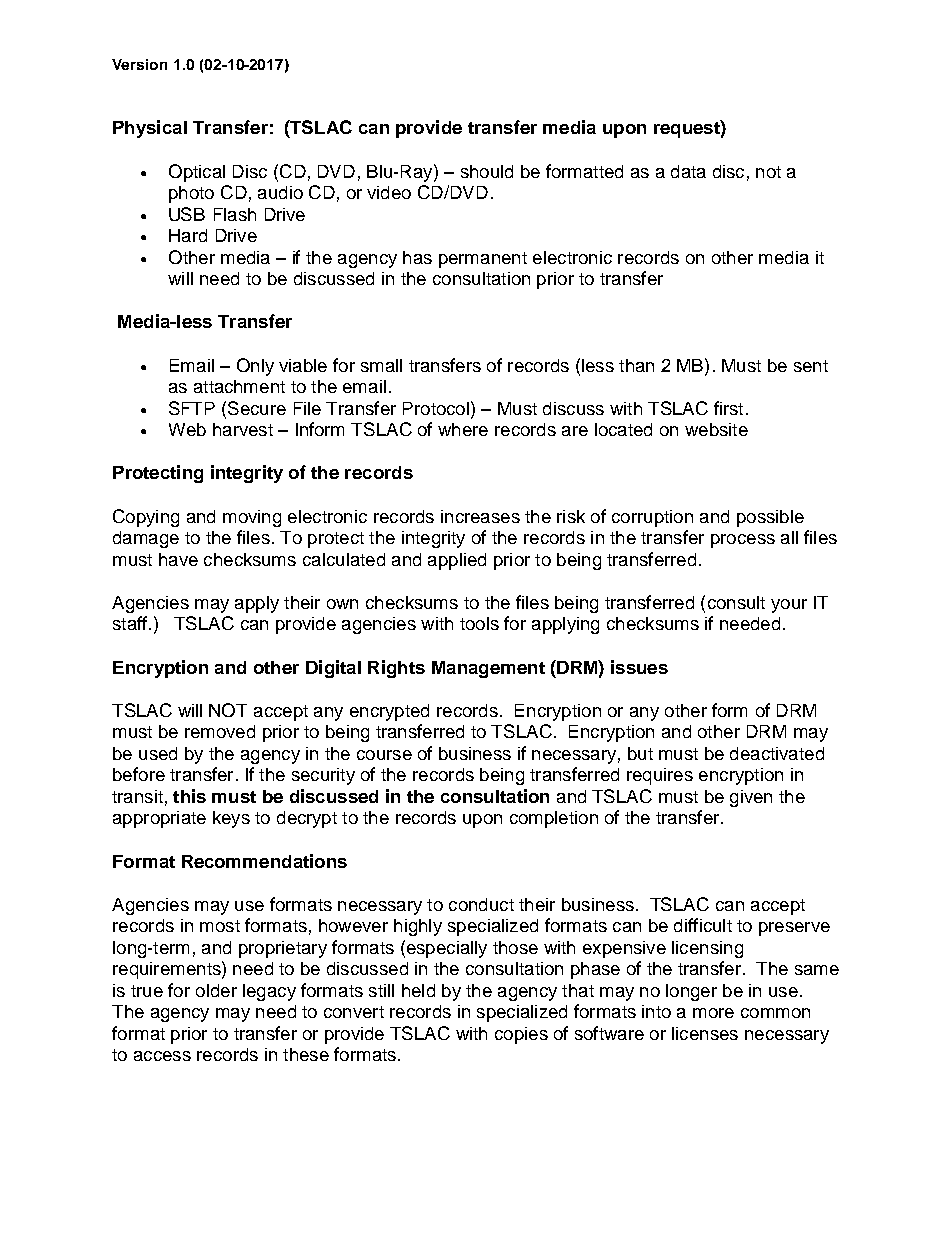  Describe the element at coordinates (728, 408) in the screenshot. I see `first` at that location.
